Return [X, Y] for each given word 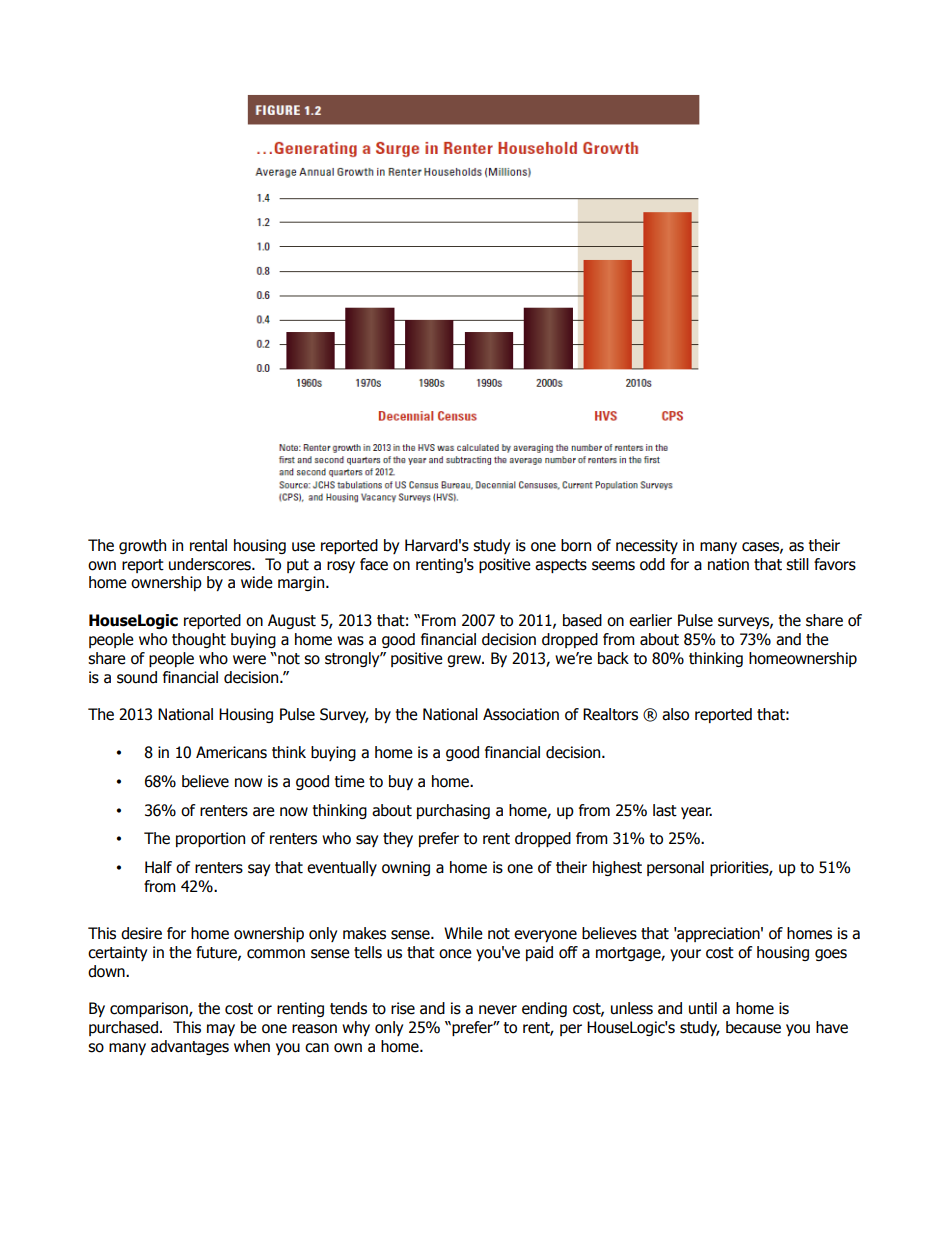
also [675, 714]
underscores [211, 564]
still [797, 564]
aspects [561, 566]
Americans [231, 752]
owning [406, 868]
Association [521, 714]
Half [158, 867]
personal [675, 868]
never [498, 1010]
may [221, 1030]
